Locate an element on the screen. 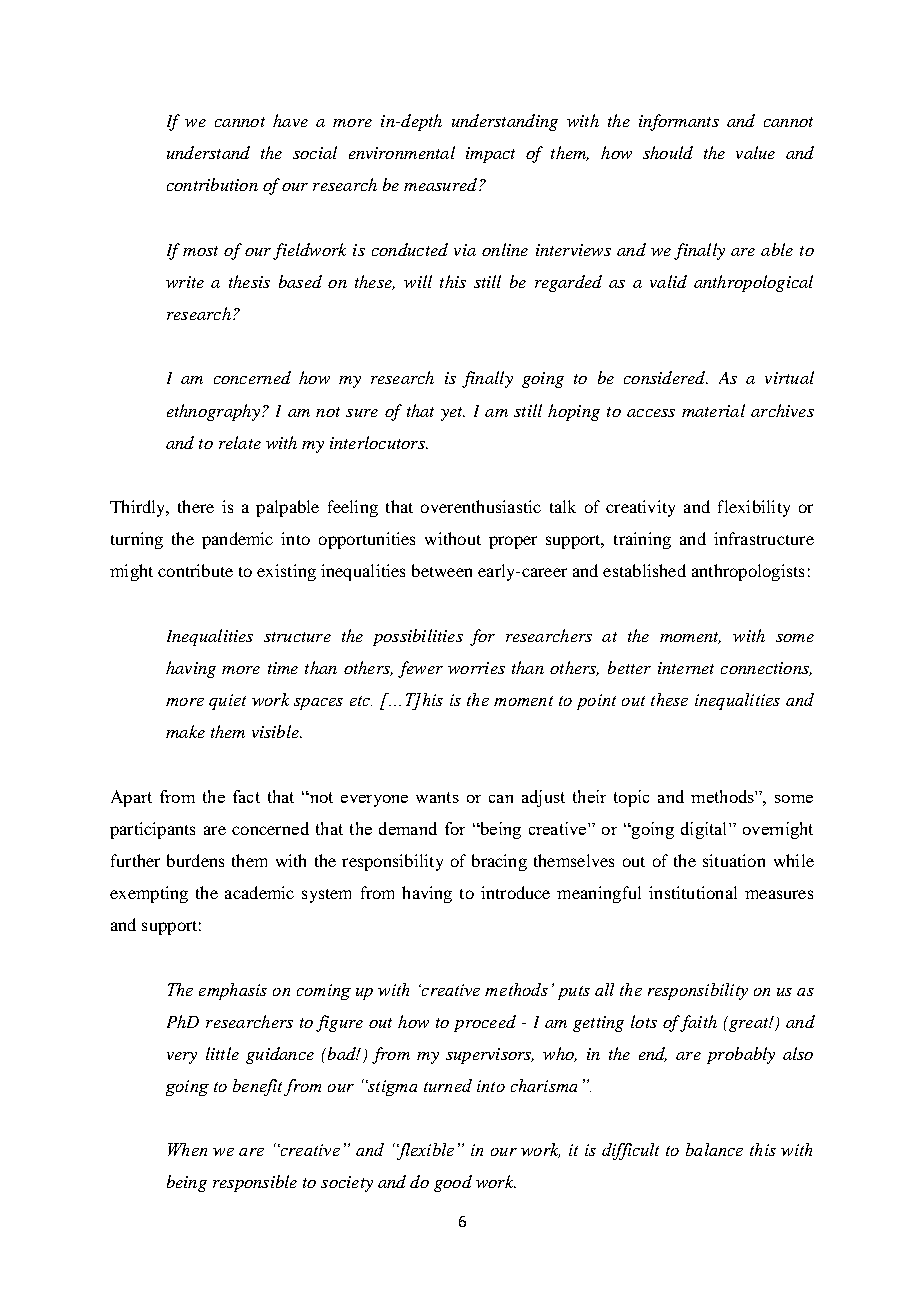 This screenshot has height=1308, width=924. impact is located at coordinates (490, 155).
